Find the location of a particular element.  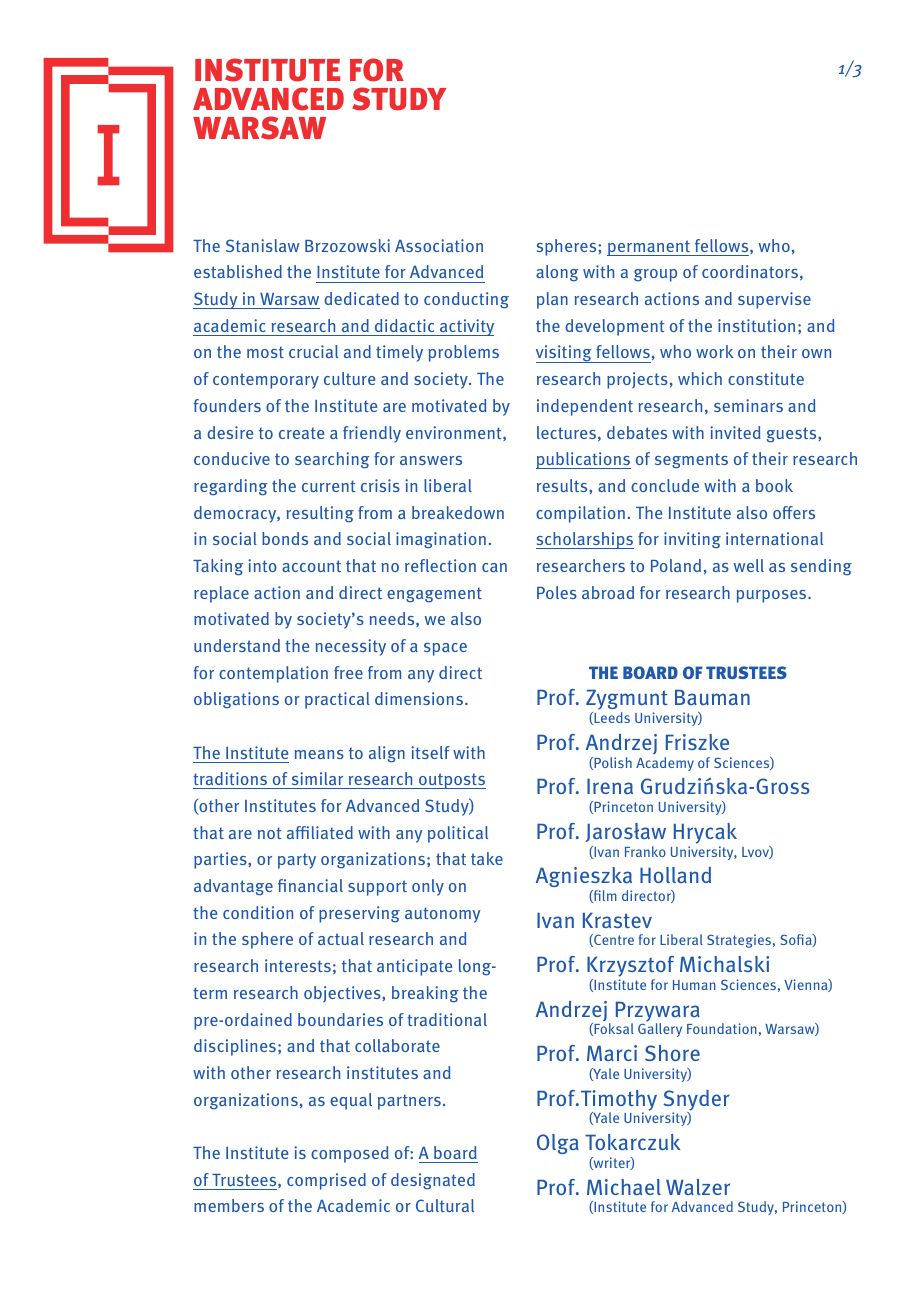

Academy is located at coordinates (665, 764).
